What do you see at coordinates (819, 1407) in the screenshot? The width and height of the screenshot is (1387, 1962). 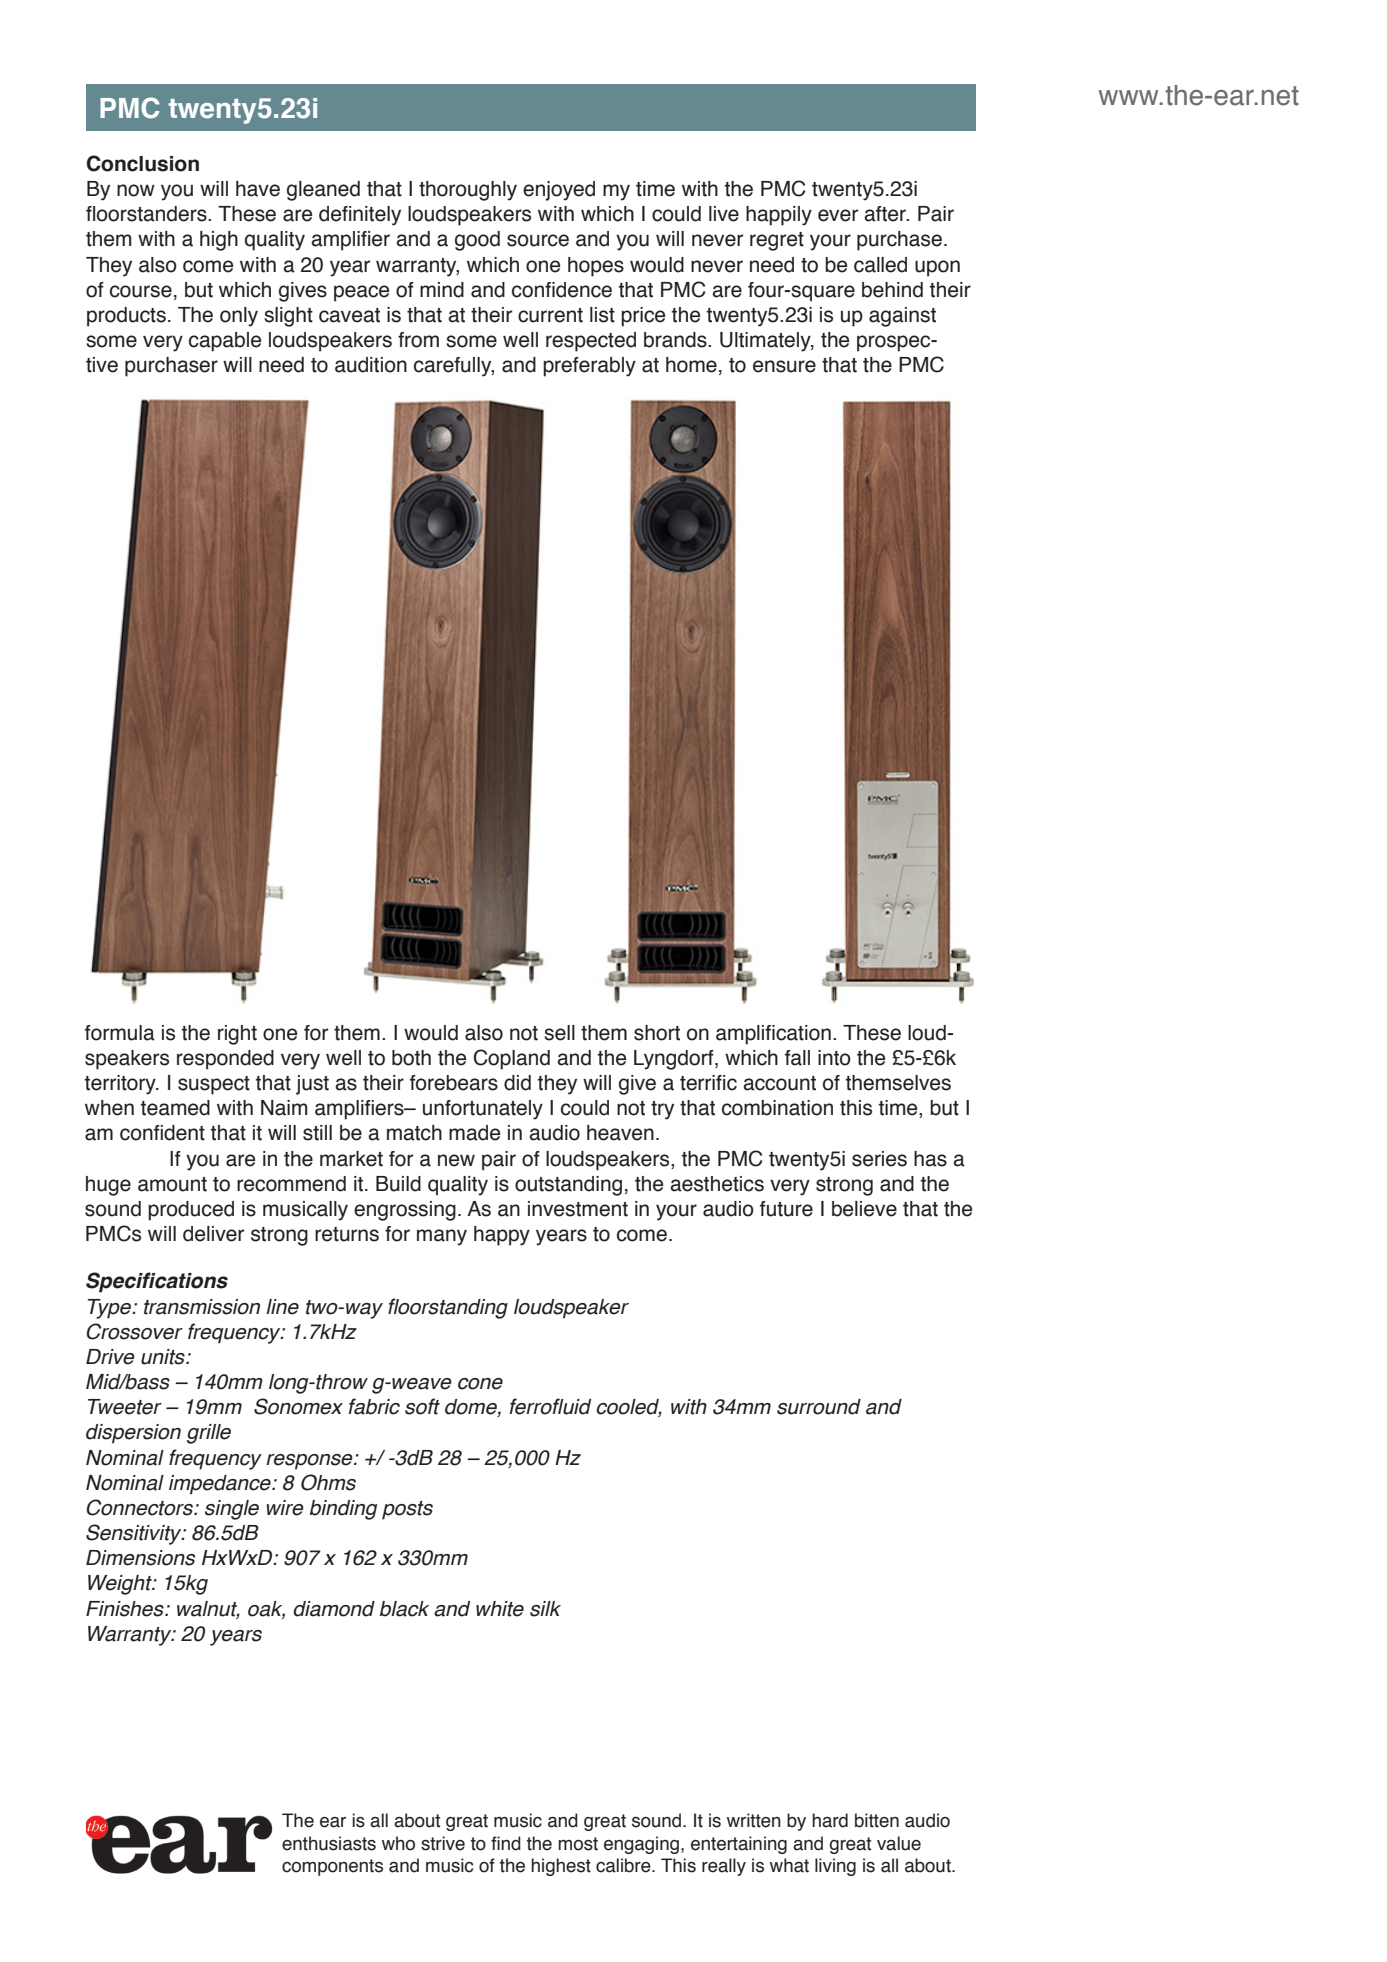 I see `surround` at bounding box center [819, 1407].
